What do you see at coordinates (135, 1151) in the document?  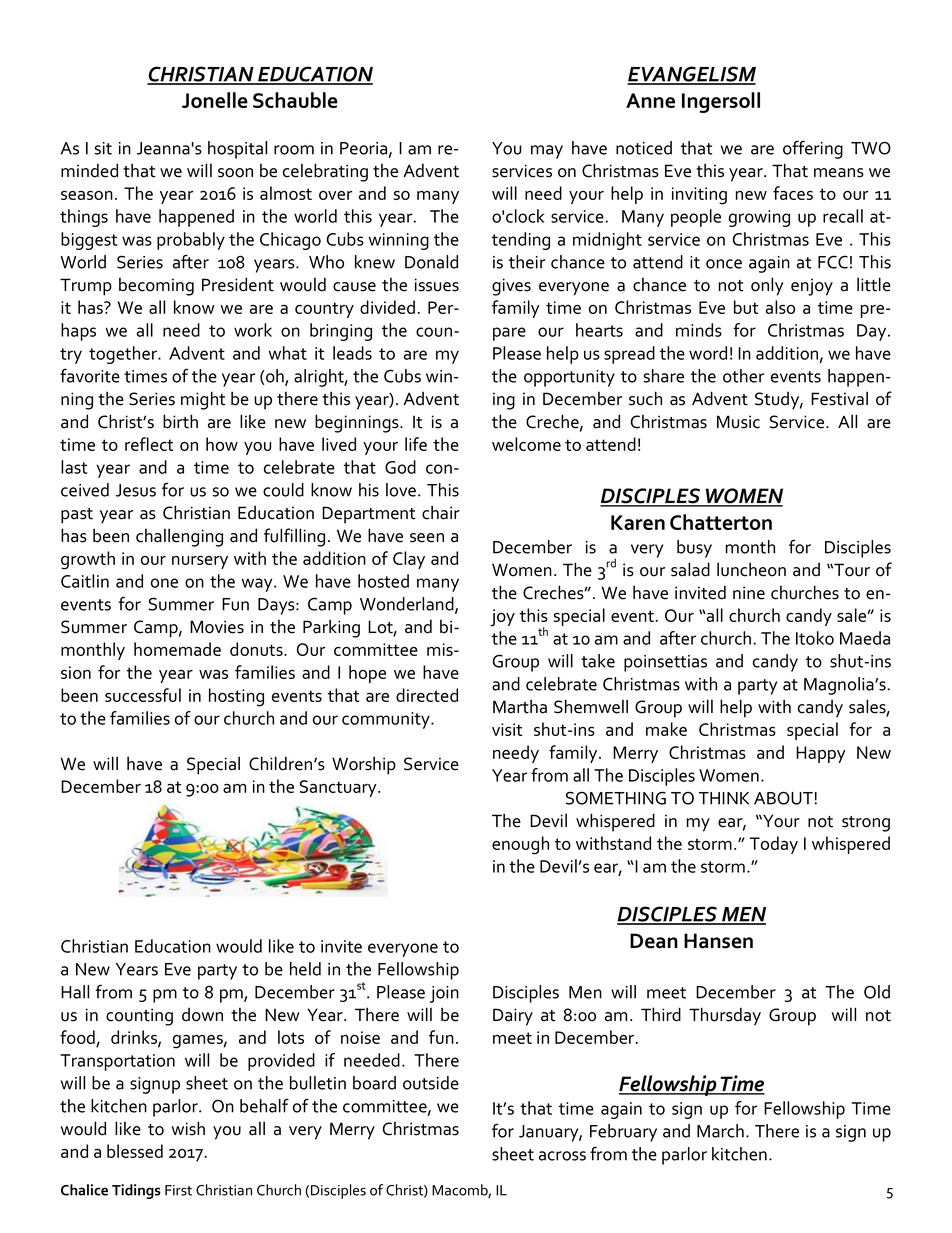 I see `blessed` at bounding box center [135, 1151].
